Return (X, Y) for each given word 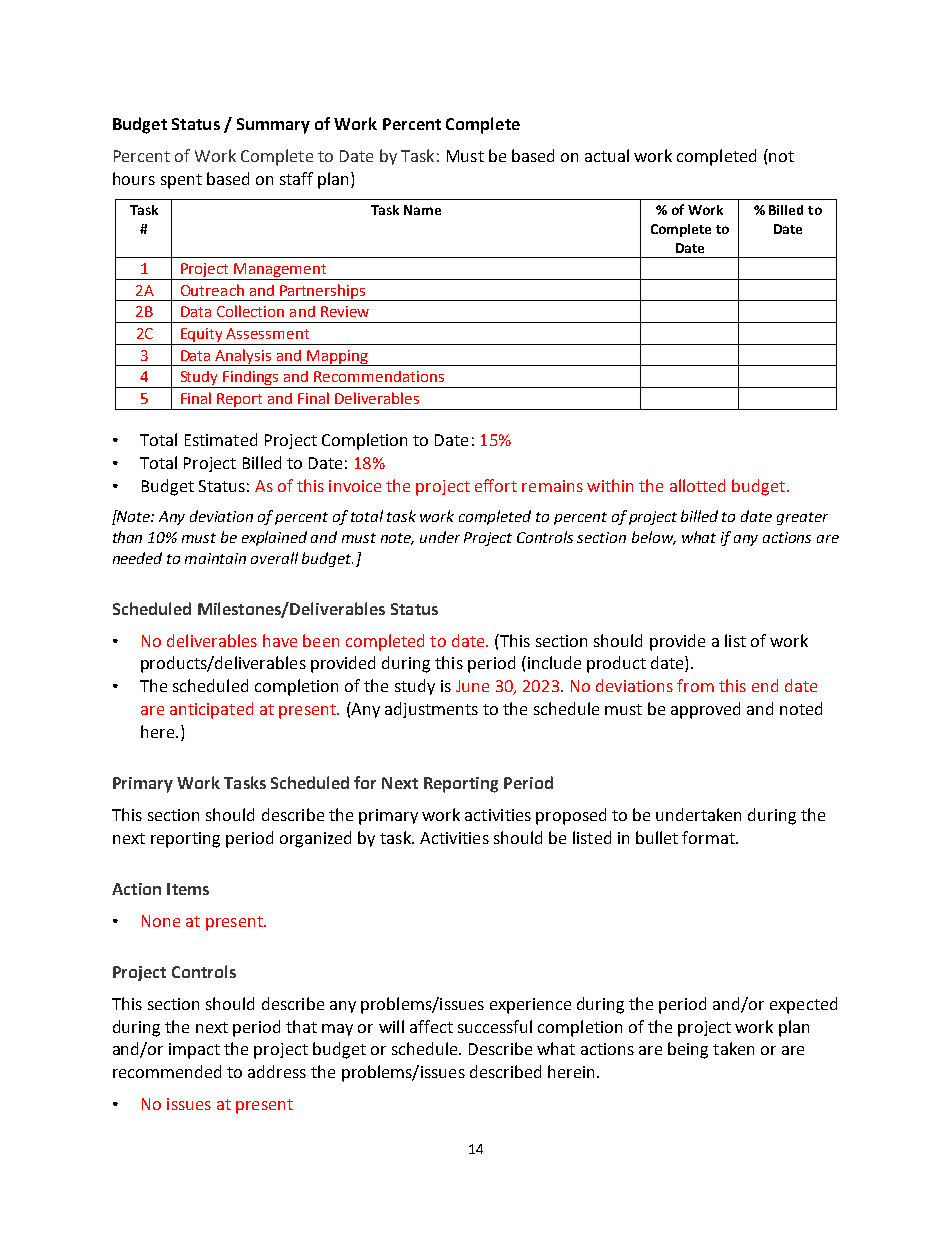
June (472, 686)
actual (607, 155)
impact (194, 1051)
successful (495, 1026)
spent (181, 181)
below (654, 538)
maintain (215, 558)
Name (422, 210)
